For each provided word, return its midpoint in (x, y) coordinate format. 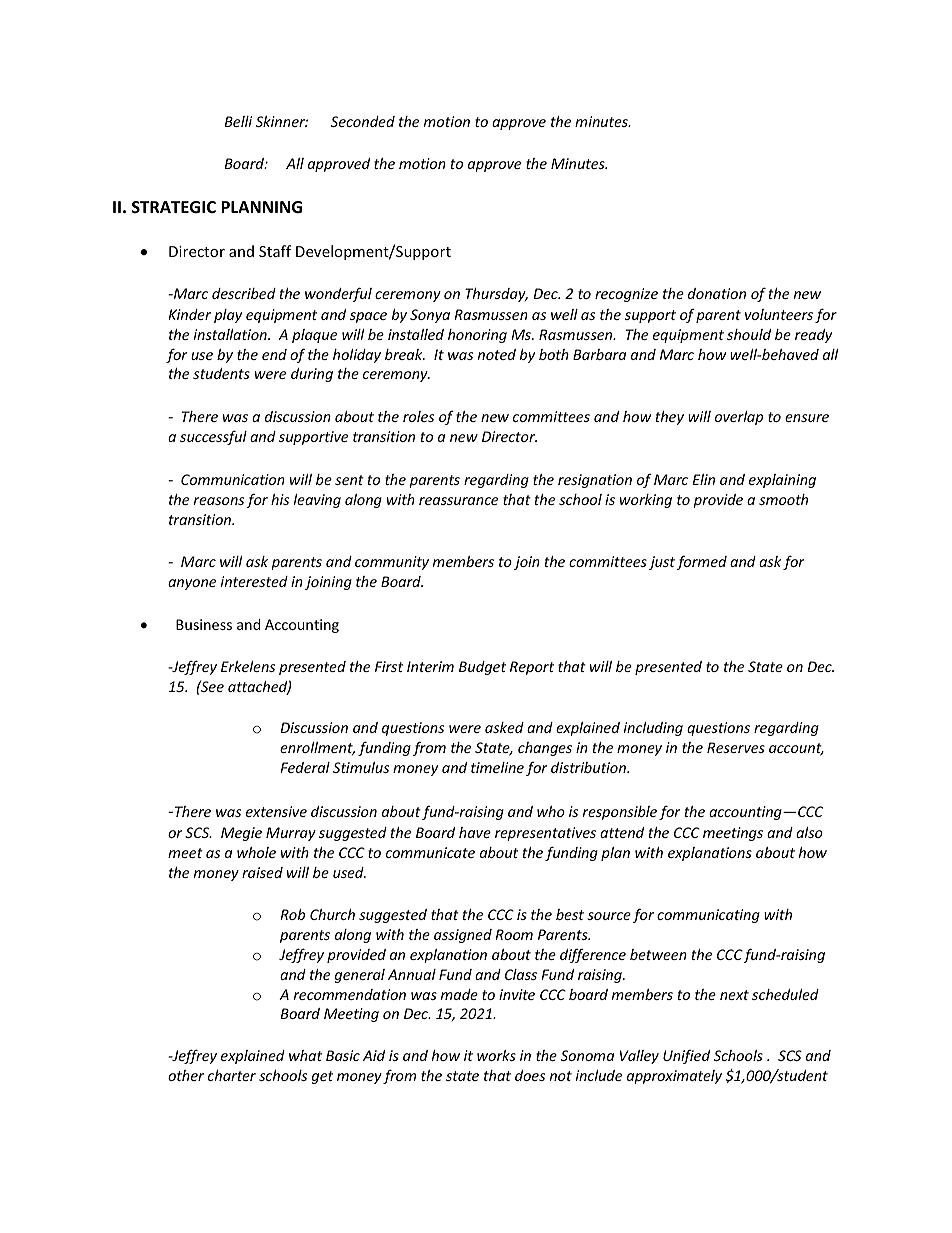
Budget (482, 668)
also (809, 832)
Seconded (363, 121)
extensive (276, 811)
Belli (238, 121)
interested (254, 581)
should (749, 334)
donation (717, 293)
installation (231, 334)
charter (232, 1075)
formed (702, 563)
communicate (430, 852)
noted (497, 354)
